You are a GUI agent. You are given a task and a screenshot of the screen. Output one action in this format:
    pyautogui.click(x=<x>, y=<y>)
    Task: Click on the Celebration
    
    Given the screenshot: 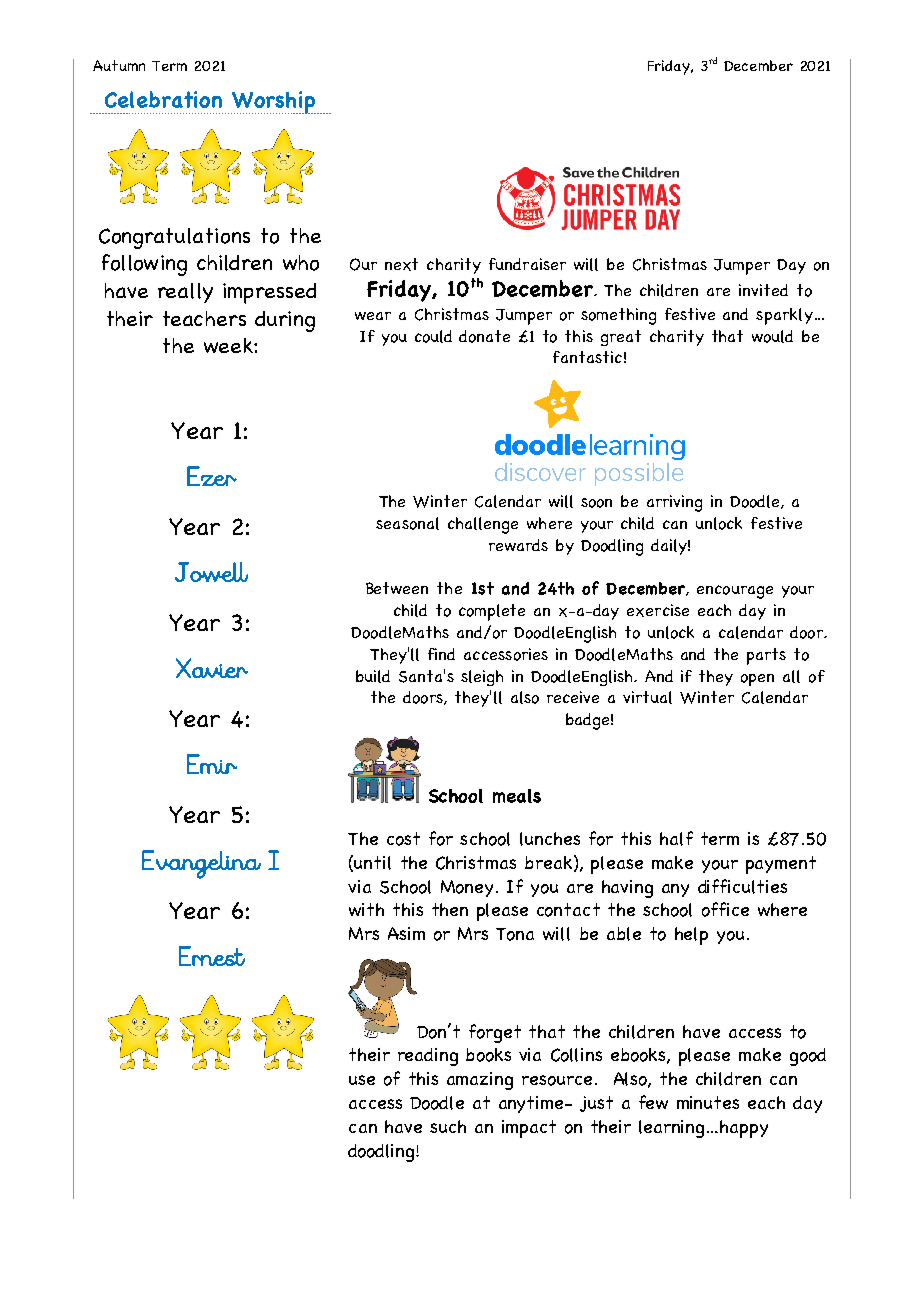 What is the action you would take?
    pyautogui.click(x=163, y=99)
